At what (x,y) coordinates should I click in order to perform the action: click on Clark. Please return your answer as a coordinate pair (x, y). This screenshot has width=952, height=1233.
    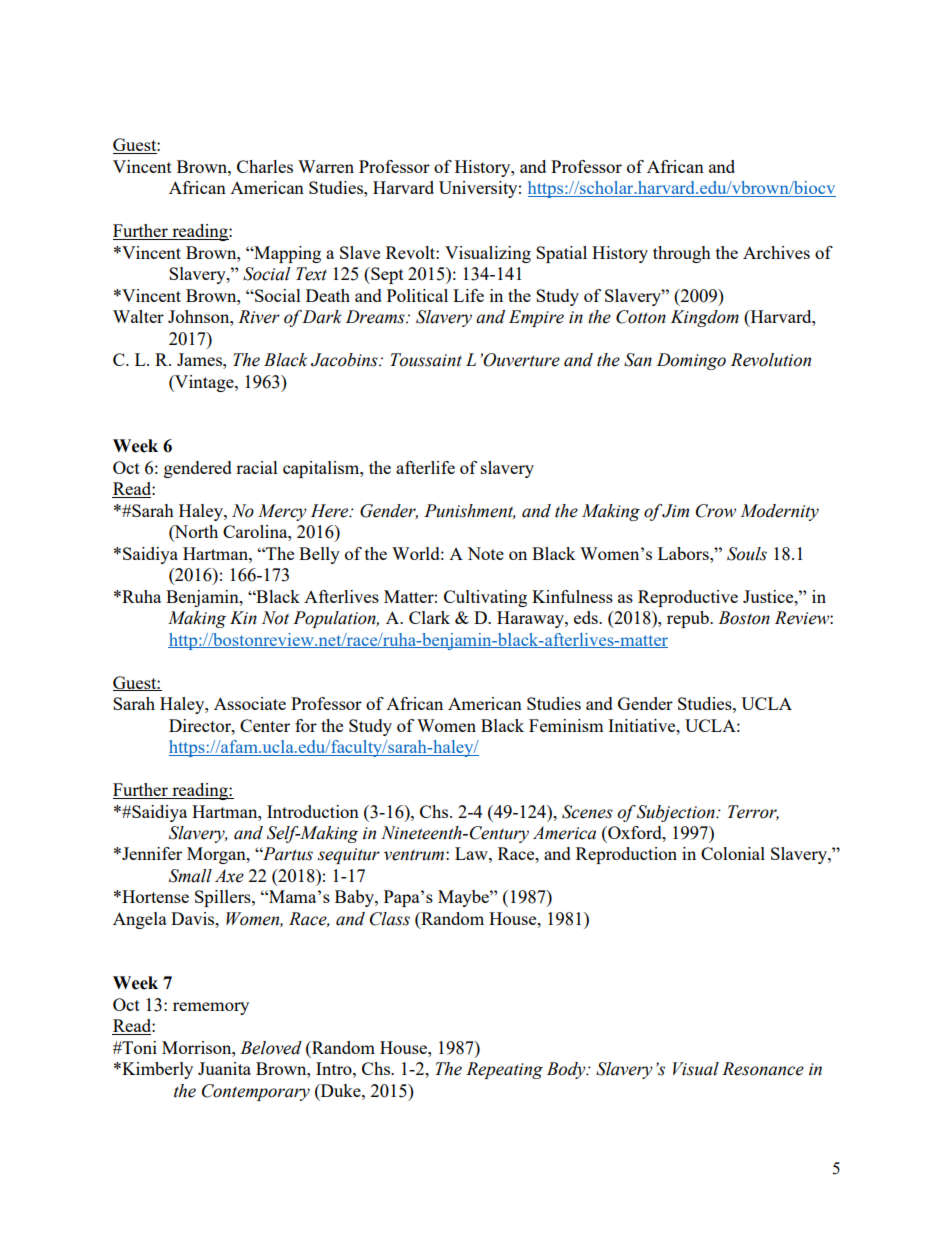
    Looking at the image, I should click on (429, 617).
